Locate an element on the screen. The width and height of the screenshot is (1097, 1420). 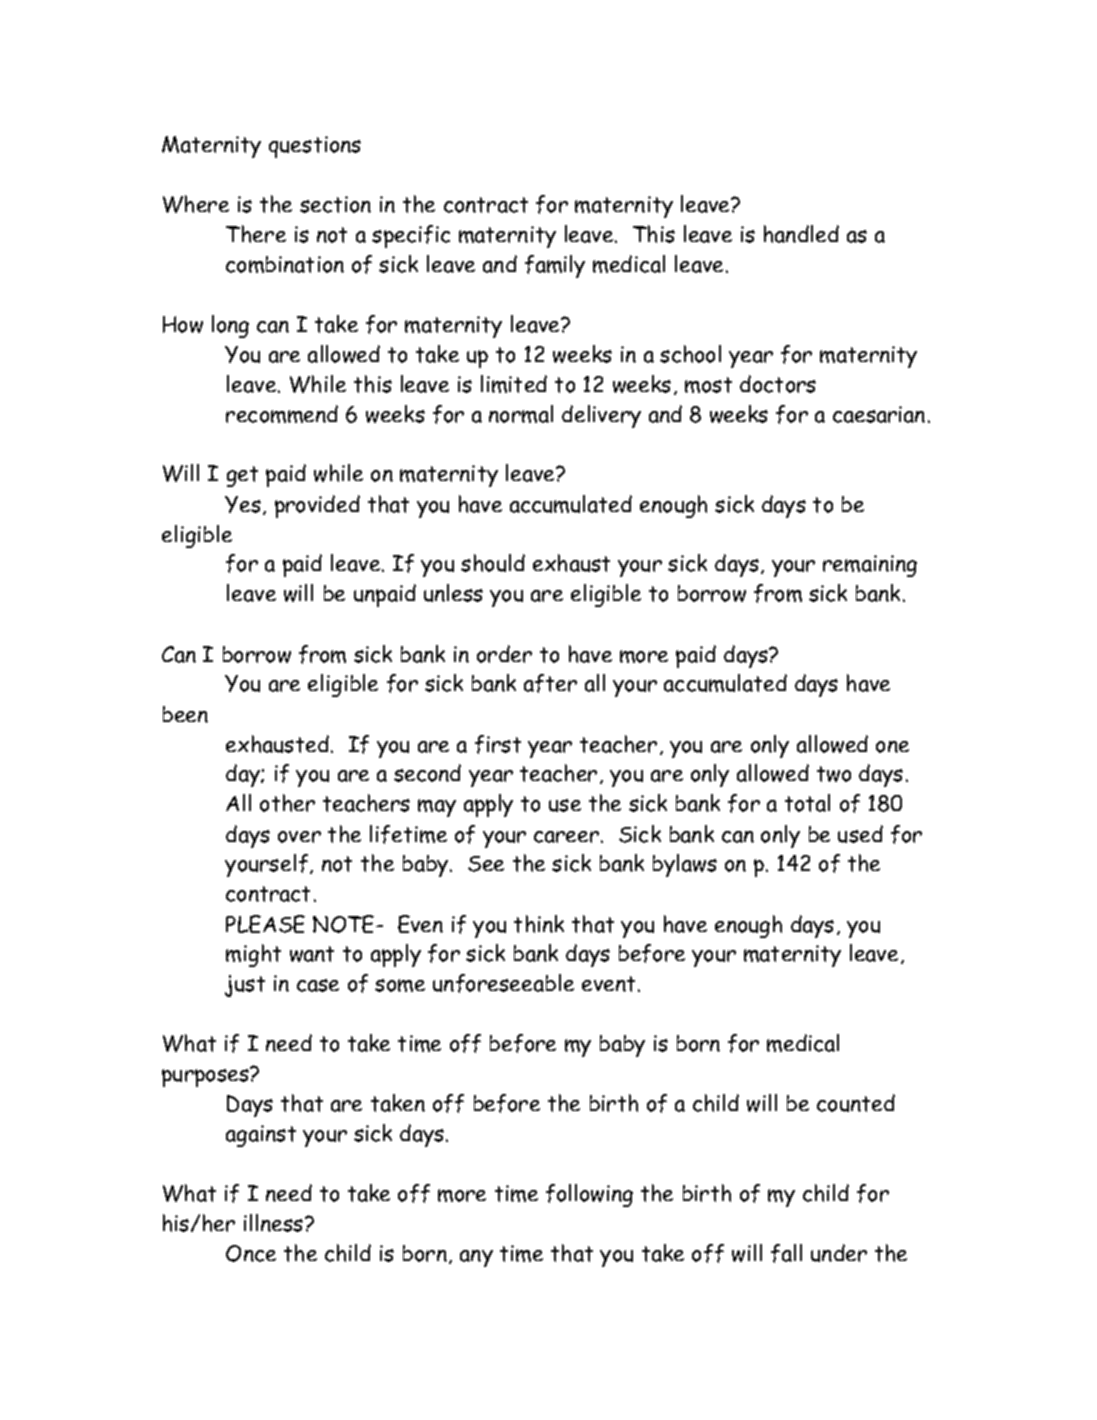
questions is located at coordinates (315, 147).
